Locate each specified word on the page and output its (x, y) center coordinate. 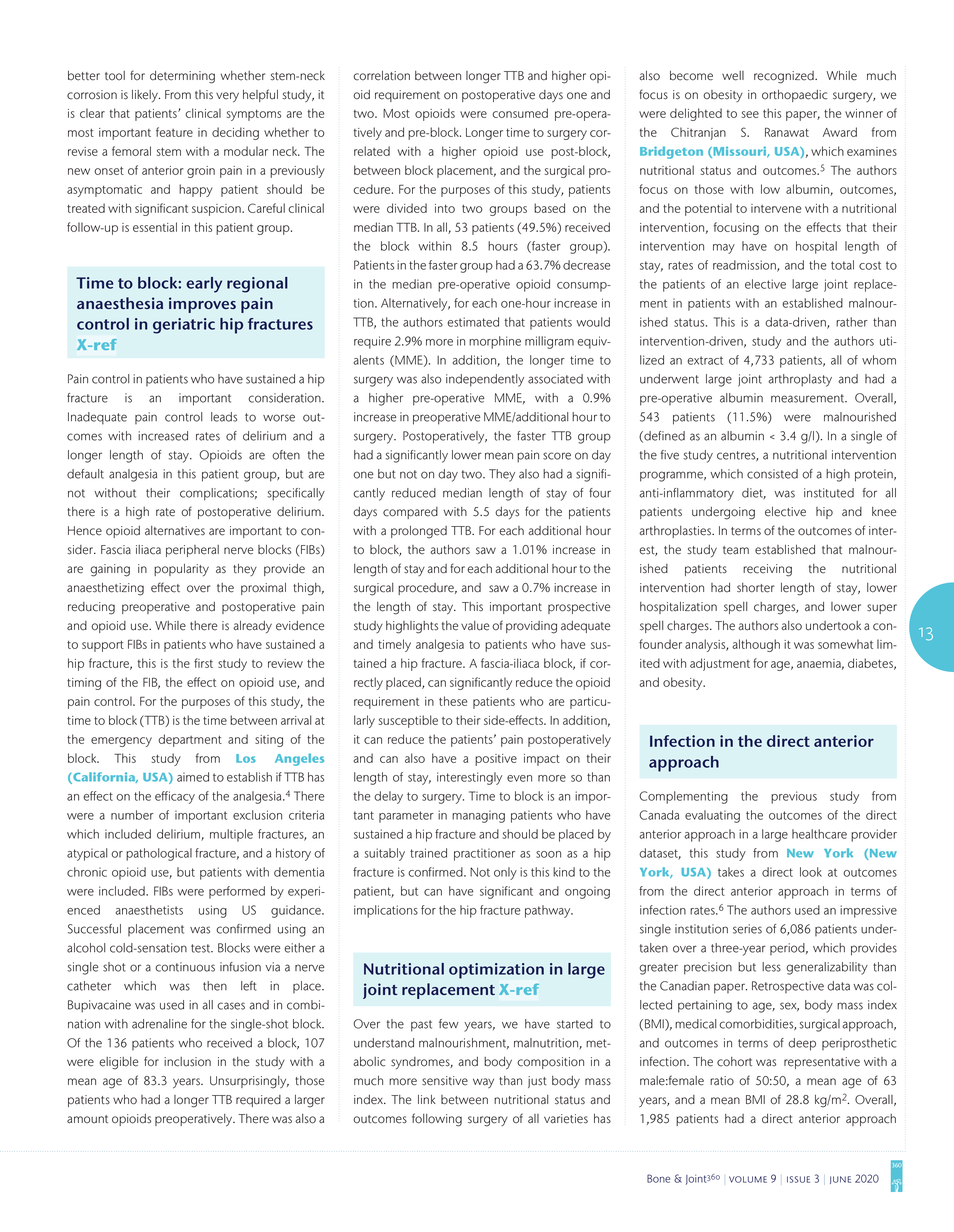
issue (798, 1179)
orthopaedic (795, 96)
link (427, 1099)
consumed (520, 113)
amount (87, 1119)
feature (174, 132)
